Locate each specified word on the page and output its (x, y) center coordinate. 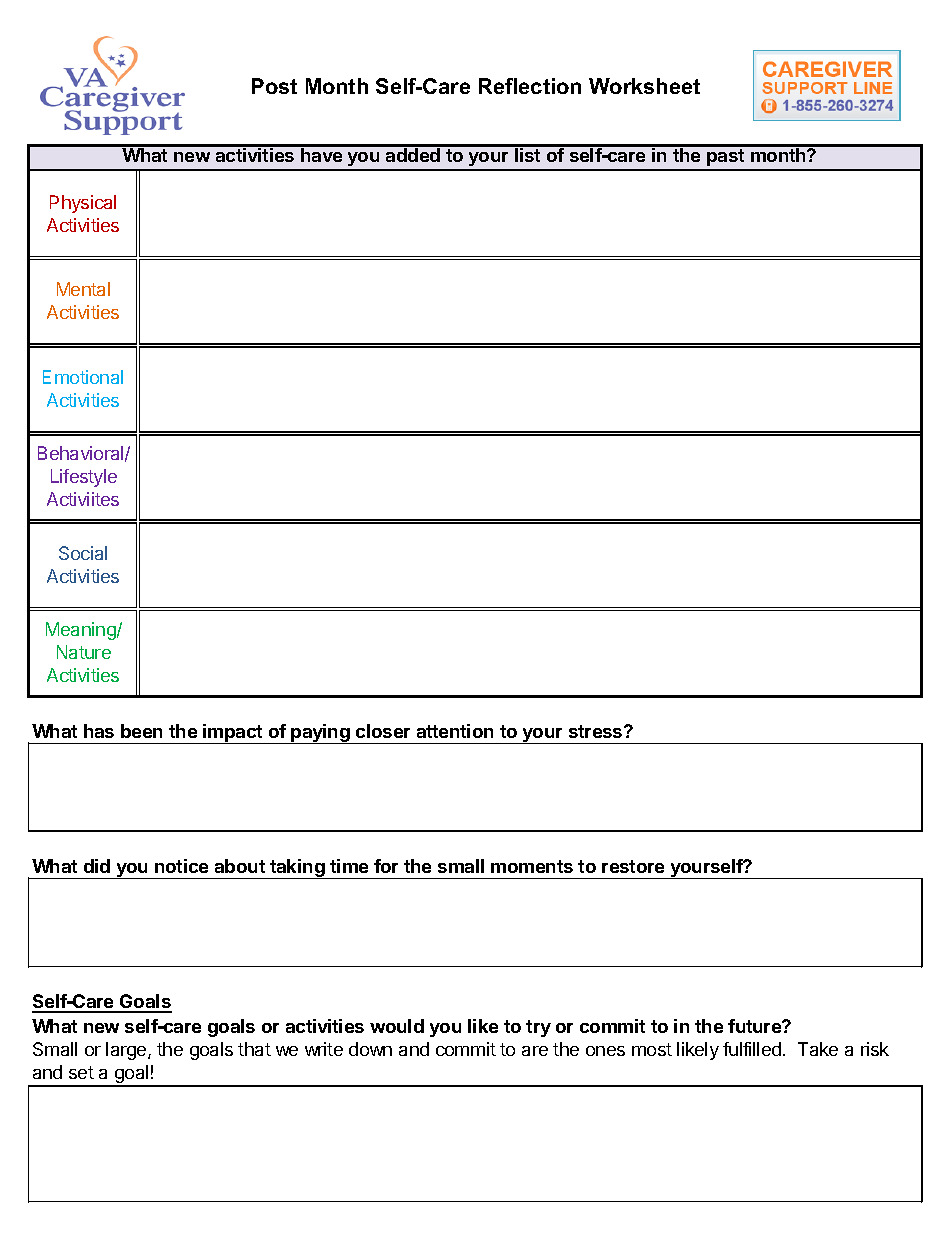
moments (532, 866)
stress (597, 731)
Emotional (83, 377)
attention (455, 731)
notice (181, 866)
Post (274, 86)
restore (633, 866)
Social (83, 553)
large (127, 1051)
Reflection (530, 86)
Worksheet (644, 86)
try (538, 1028)
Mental (83, 289)
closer (383, 731)
